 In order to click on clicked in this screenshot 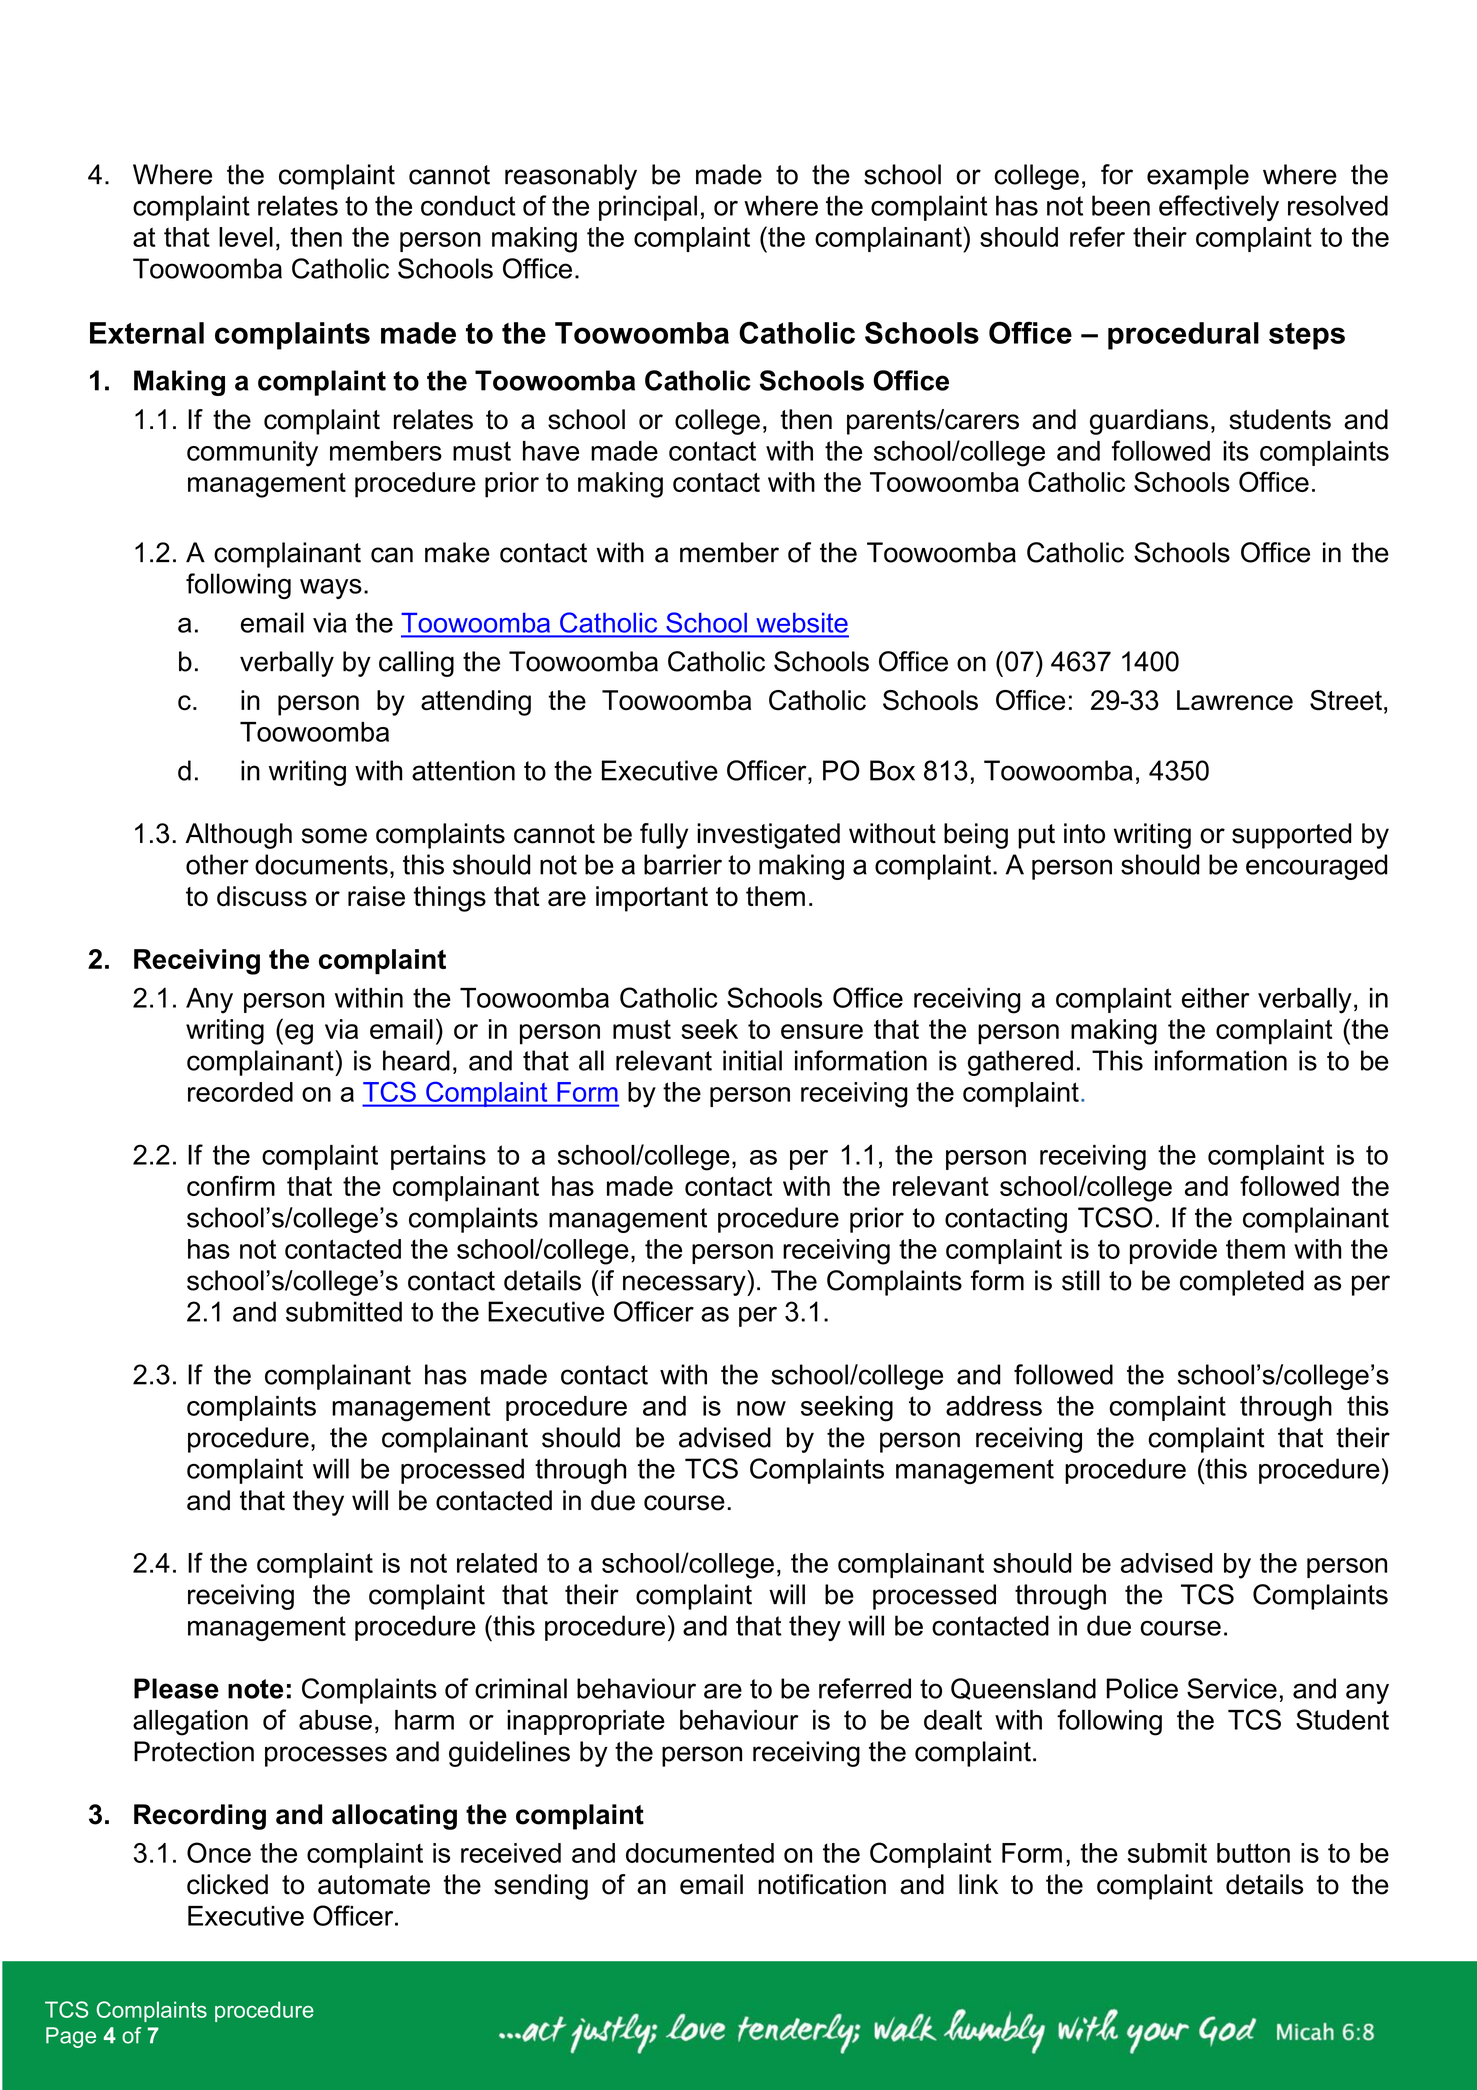, I will do `click(227, 1884)`.
